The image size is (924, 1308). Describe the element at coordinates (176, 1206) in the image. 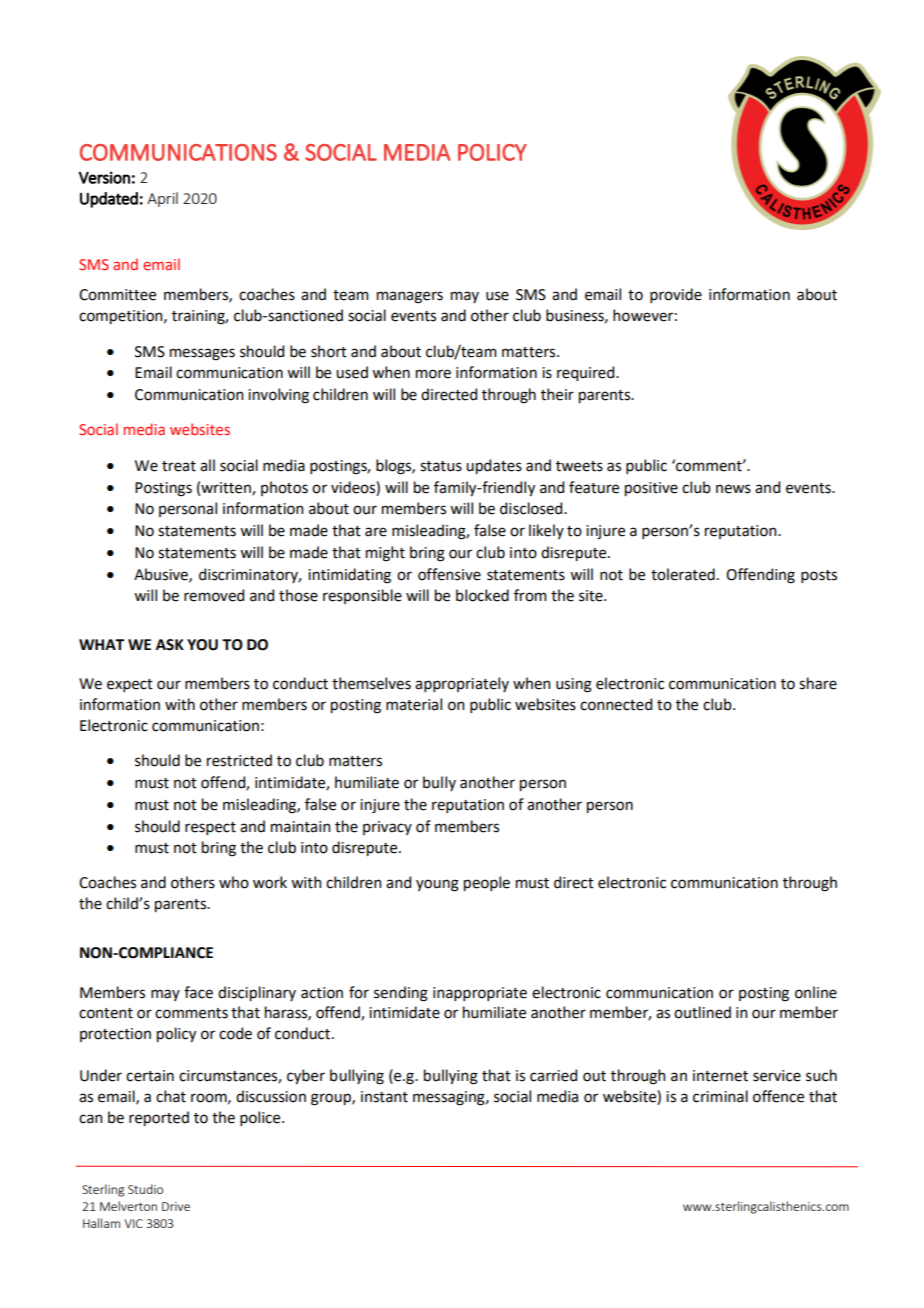

I see `Drive` at that location.
